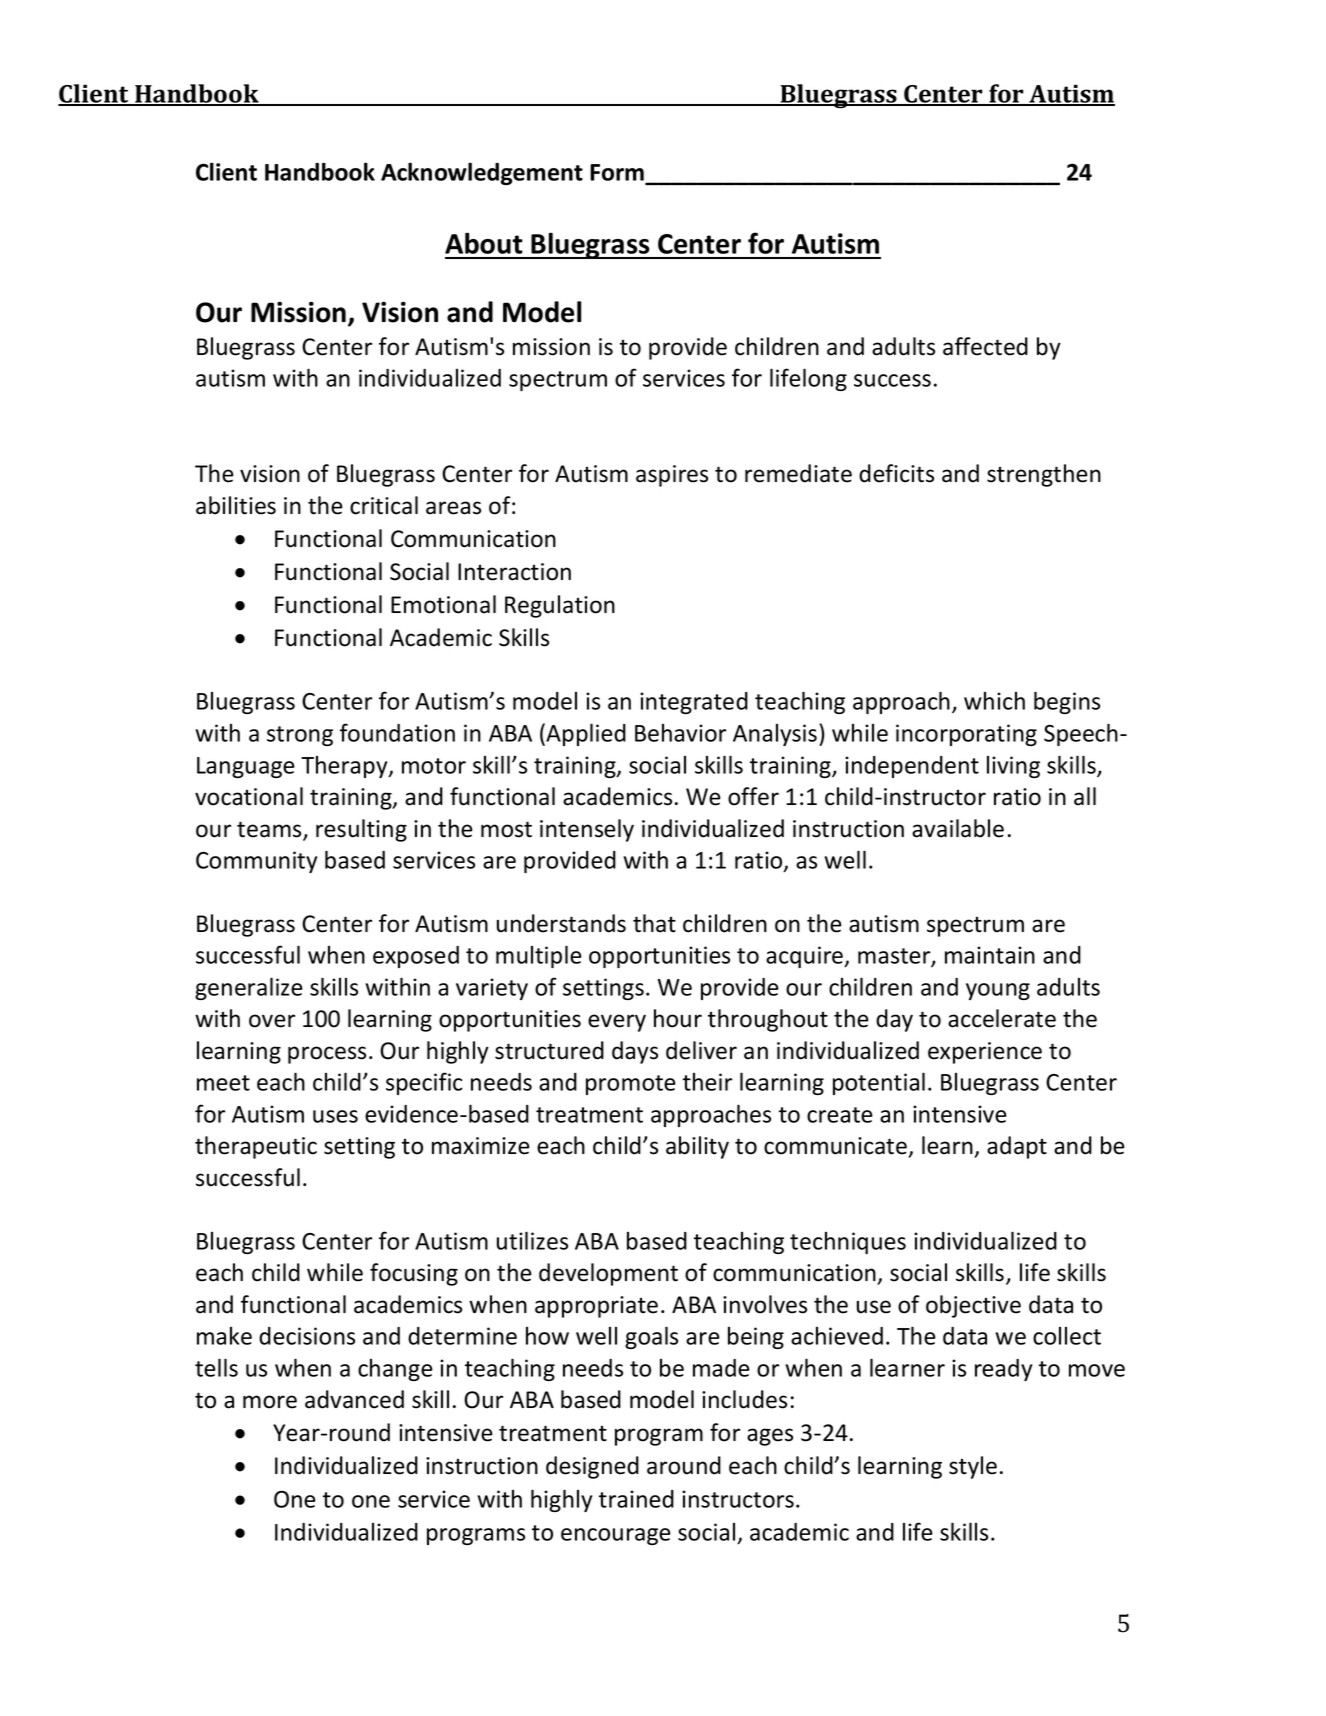 The image size is (1326, 1716). What do you see at coordinates (1017, 1147) in the page?
I see `adapt` at bounding box center [1017, 1147].
